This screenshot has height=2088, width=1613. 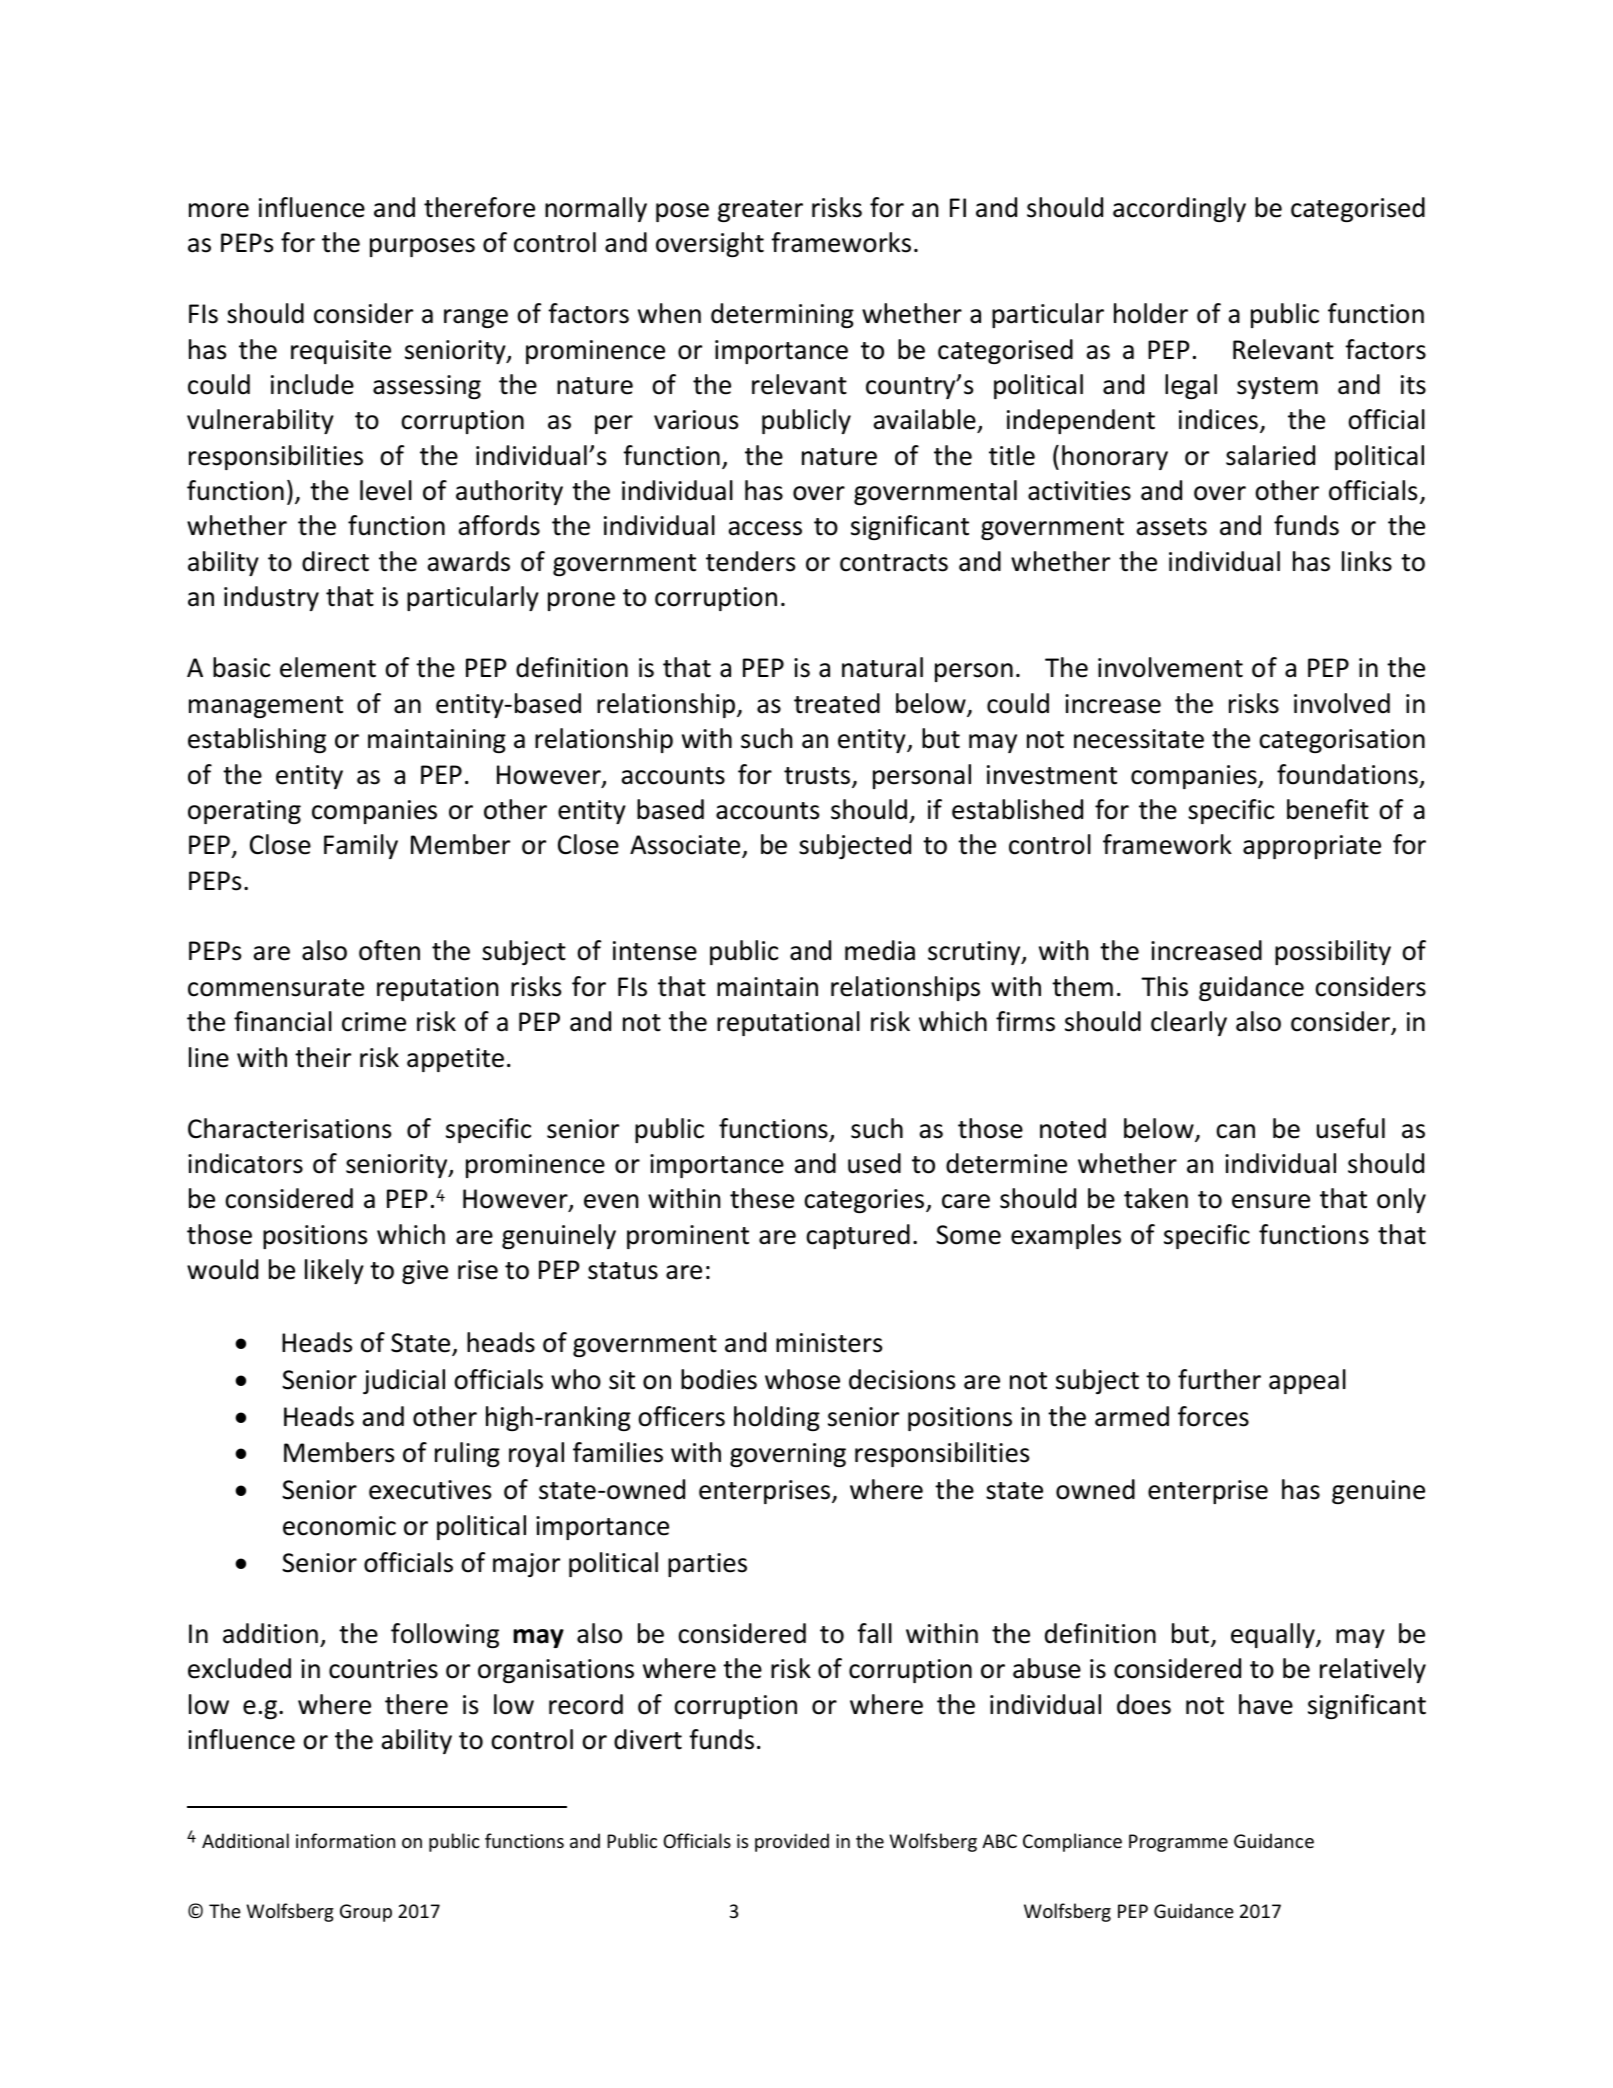 What do you see at coordinates (782, 315) in the screenshot?
I see `determining` at bounding box center [782, 315].
